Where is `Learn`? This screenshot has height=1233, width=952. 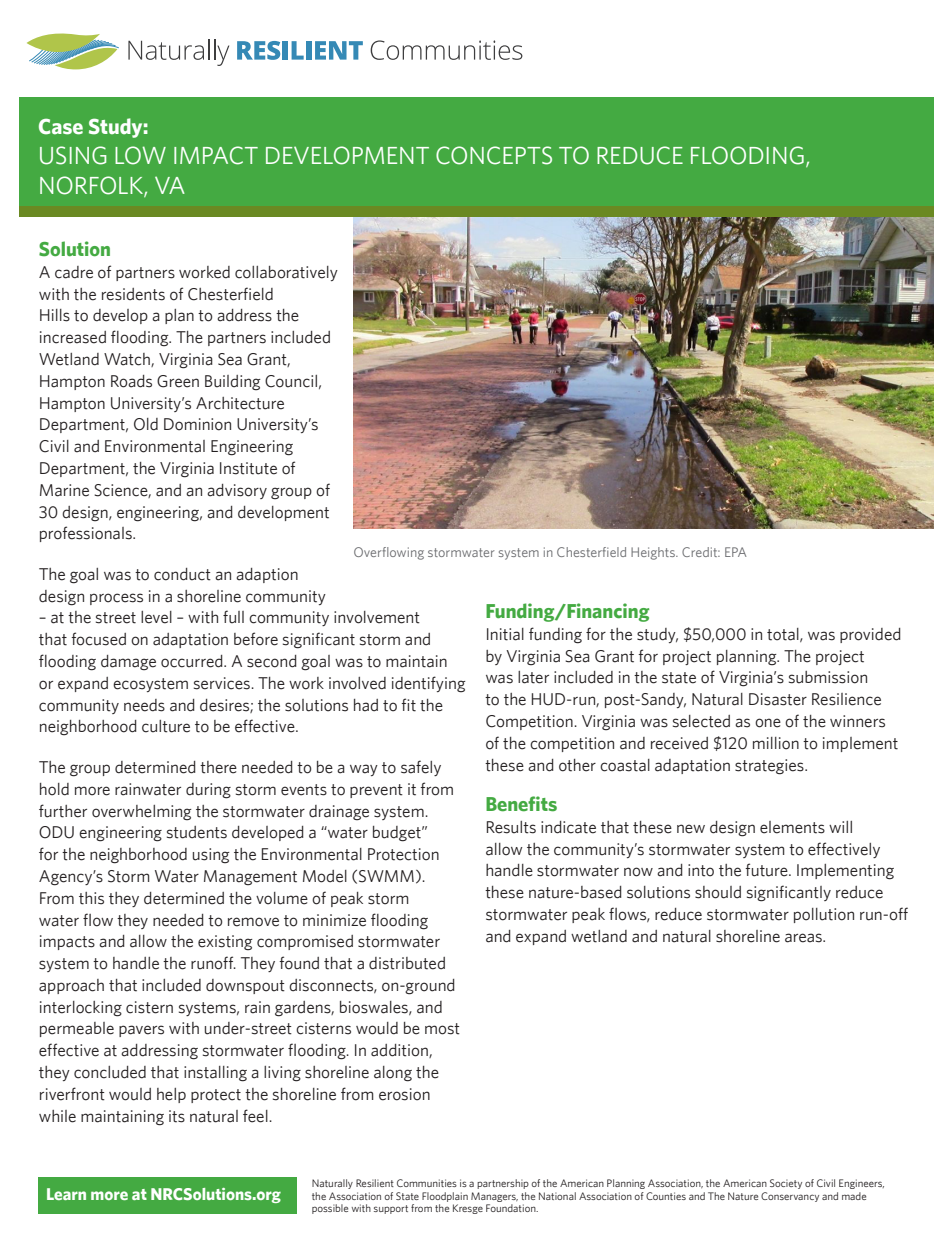
Learn is located at coordinates (66, 1194).
